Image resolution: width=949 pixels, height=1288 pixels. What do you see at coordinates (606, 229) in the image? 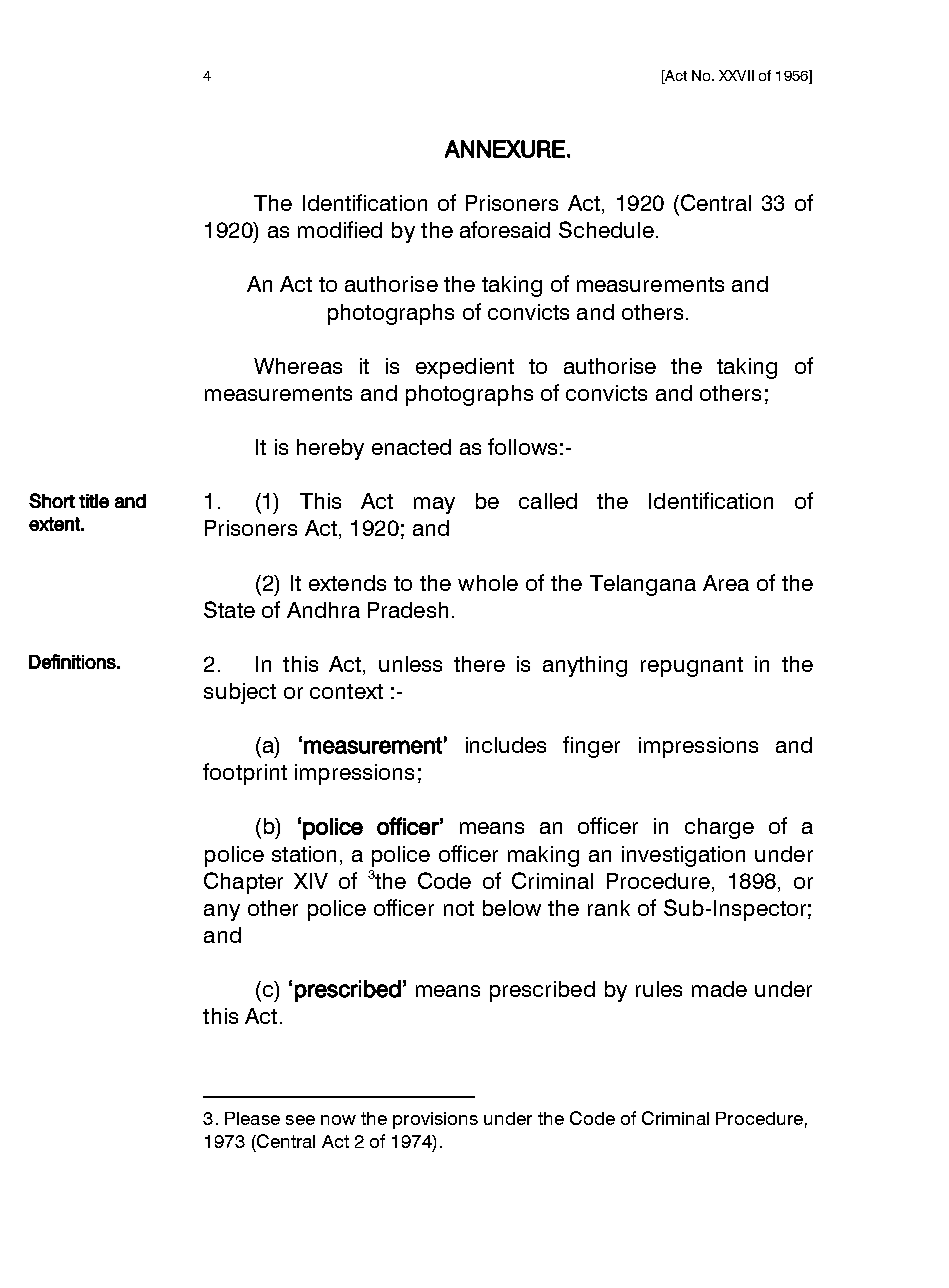
I see `Schedule` at bounding box center [606, 229].
